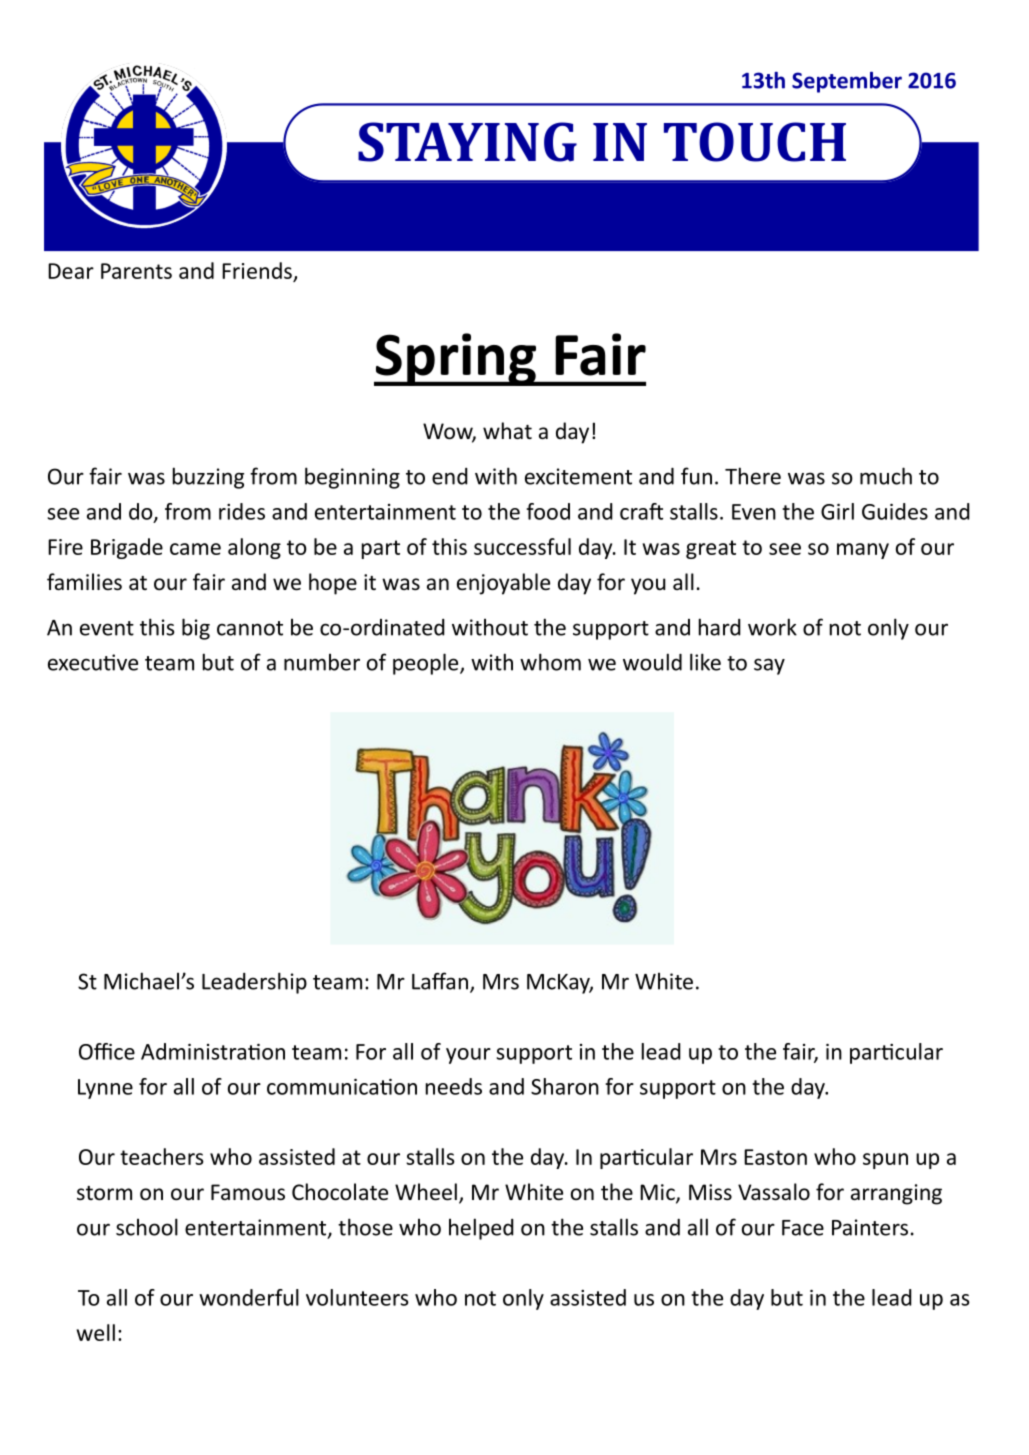 The height and width of the image is (1455, 1029). Describe the element at coordinates (136, 271) in the image. I see `Parents` at that location.
